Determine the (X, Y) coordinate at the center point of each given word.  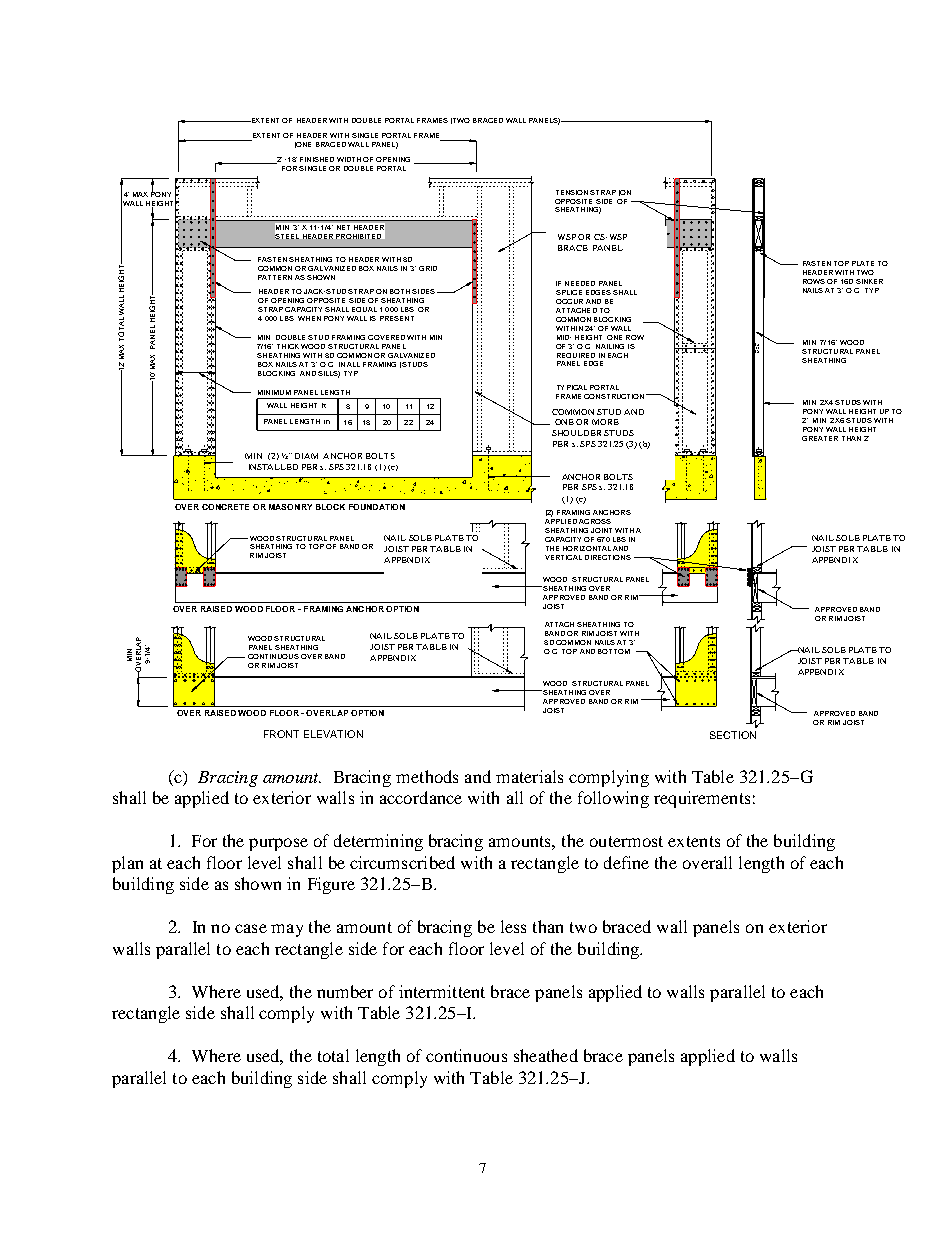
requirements (702, 799)
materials (529, 776)
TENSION (572, 192)
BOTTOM (614, 651)
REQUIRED (576, 355)
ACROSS (595, 521)
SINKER (869, 281)
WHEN (309, 318)
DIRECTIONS (608, 557)
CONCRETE (225, 507)
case (251, 928)
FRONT (281, 734)
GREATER (820, 438)
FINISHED (317, 159)
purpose (278, 844)
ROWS (814, 281)
